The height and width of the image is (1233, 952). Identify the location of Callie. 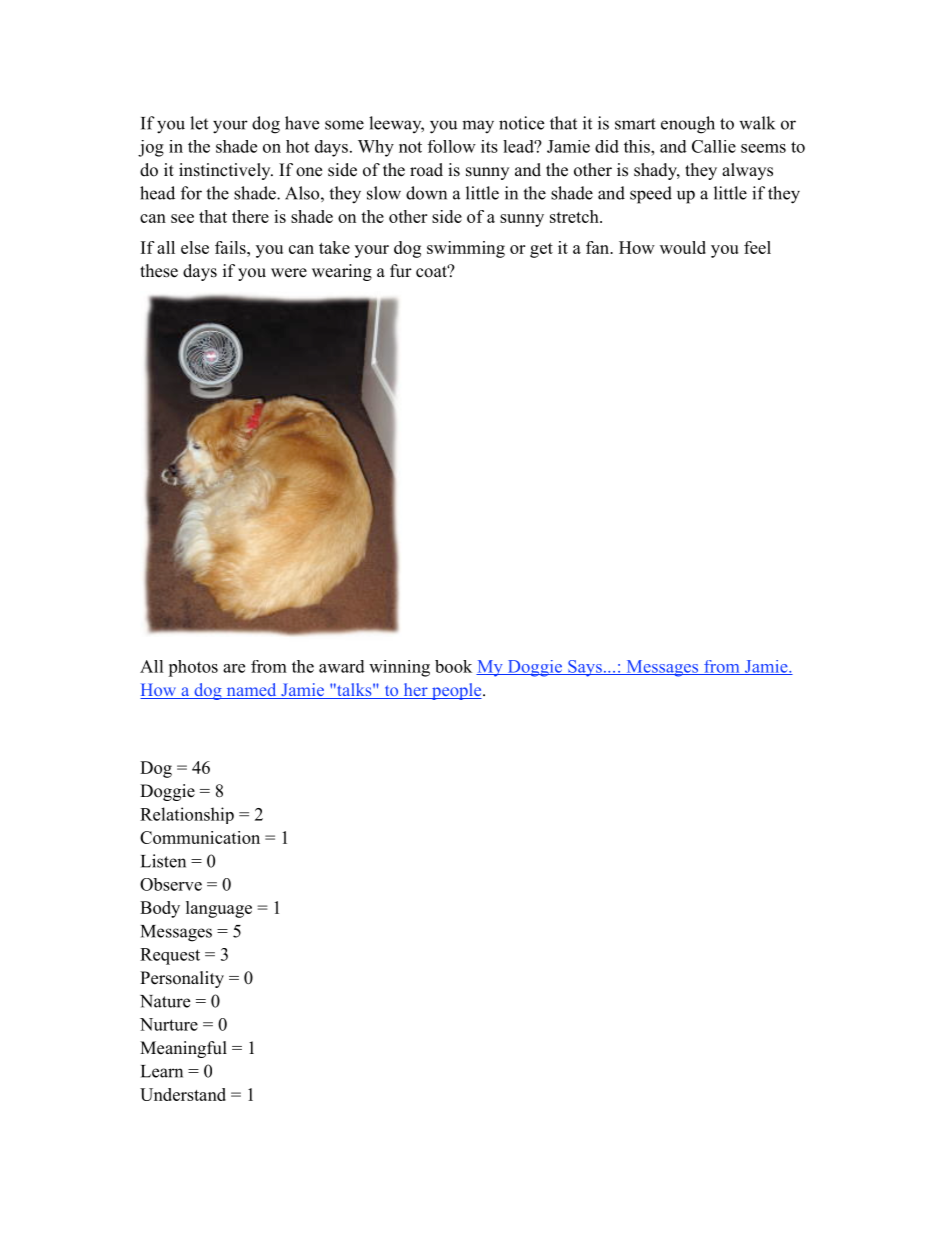
(714, 146).
